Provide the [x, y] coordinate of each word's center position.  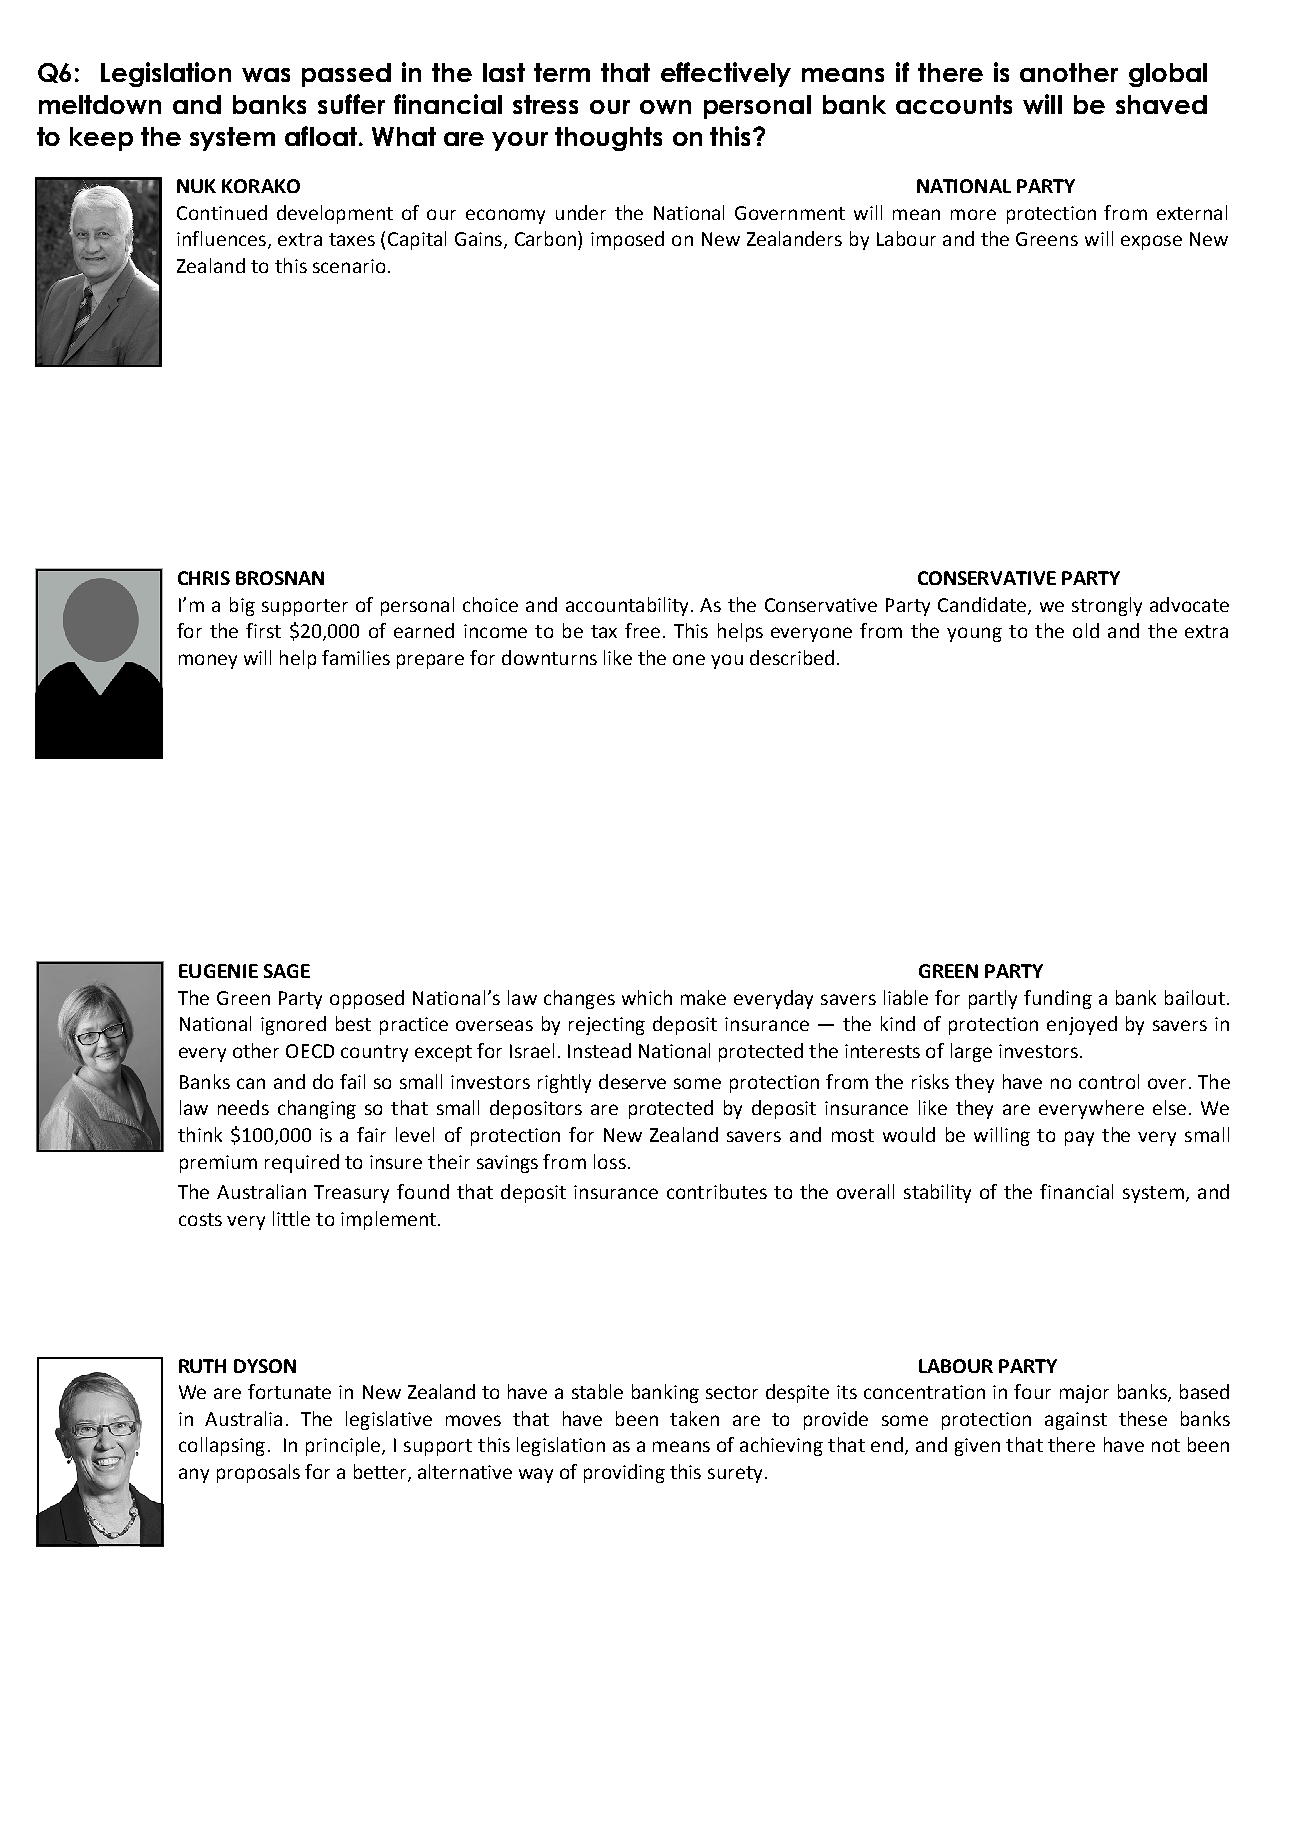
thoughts [608, 139]
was [266, 75]
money [208, 661]
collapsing [222, 1446]
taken [694, 1418]
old [1086, 630]
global [1168, 75]
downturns [549, 657]
